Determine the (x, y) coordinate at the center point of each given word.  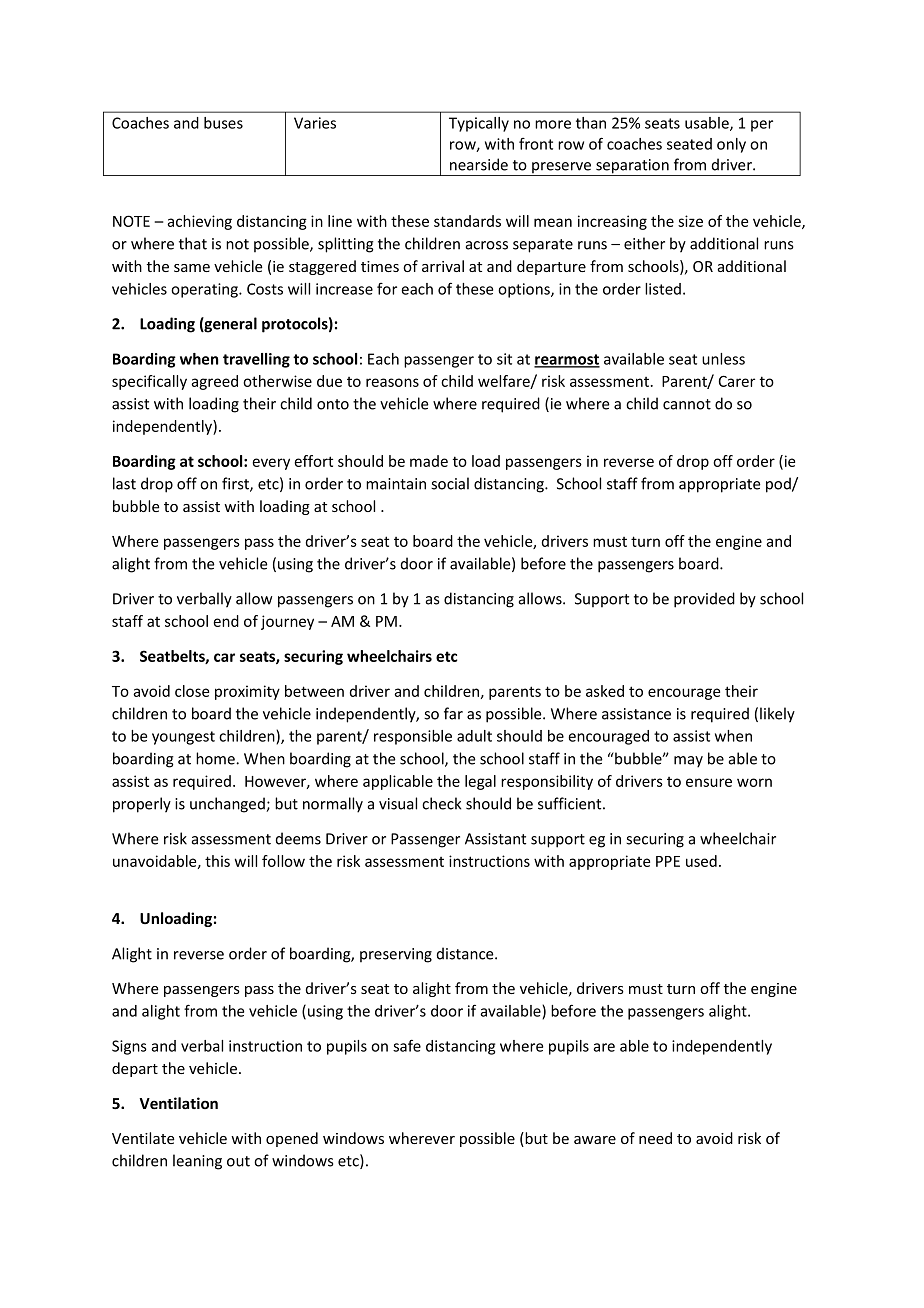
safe (407, 1045)
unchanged (228, 805)
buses (223, 123)
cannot (687, 404)
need (655, 1138)
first (236, 484)
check (441, 803)
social (450, 483)
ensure (709, 782)
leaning (197, 1162)
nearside (479, 164)
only (731, 145)
